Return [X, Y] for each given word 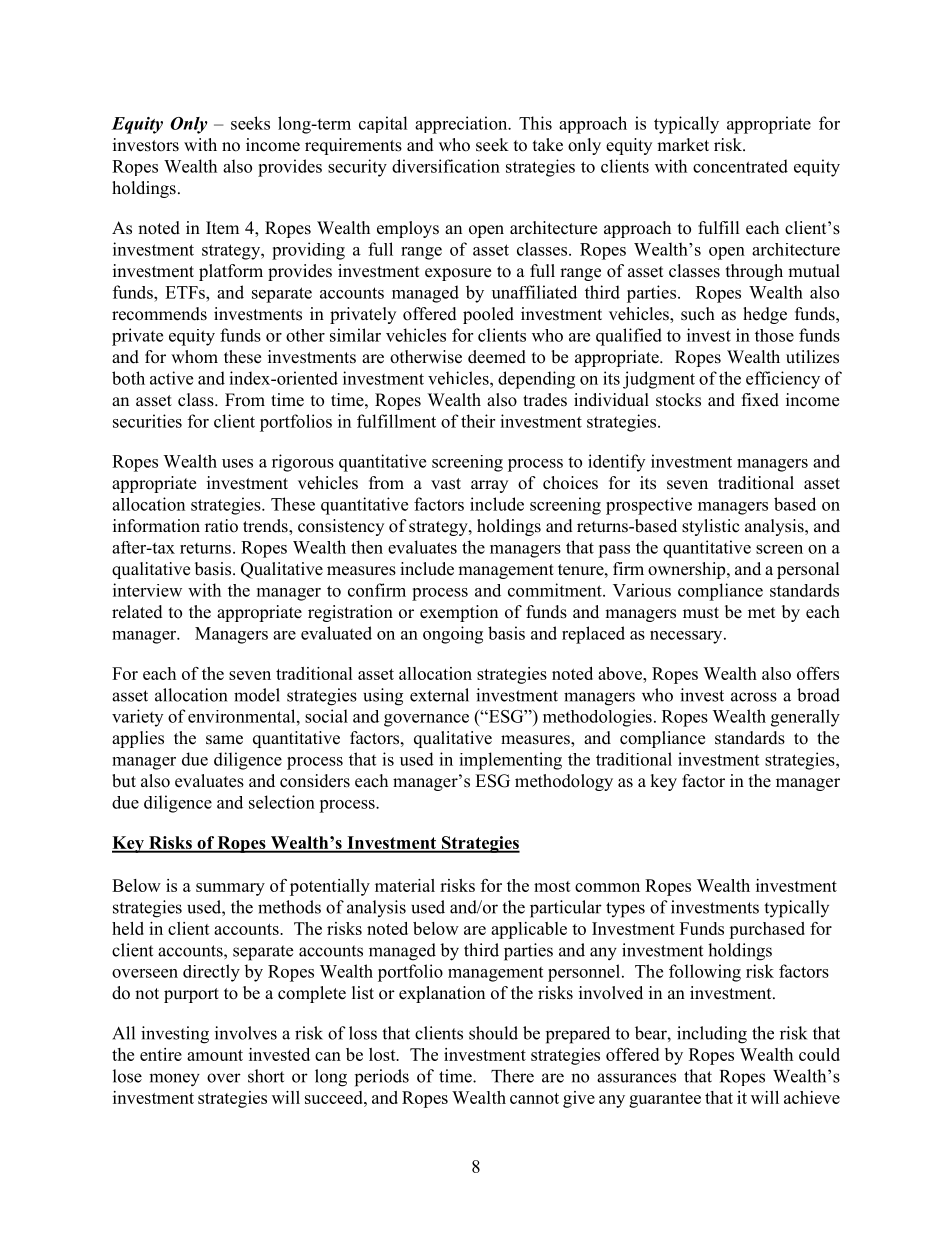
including [712, 1035]
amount [215, 1055]
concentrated [740, 166]
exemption [459, 613]
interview [147, 590]
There [512, 1076]
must [701, 613]
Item [222, 228]
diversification [446, 166]
